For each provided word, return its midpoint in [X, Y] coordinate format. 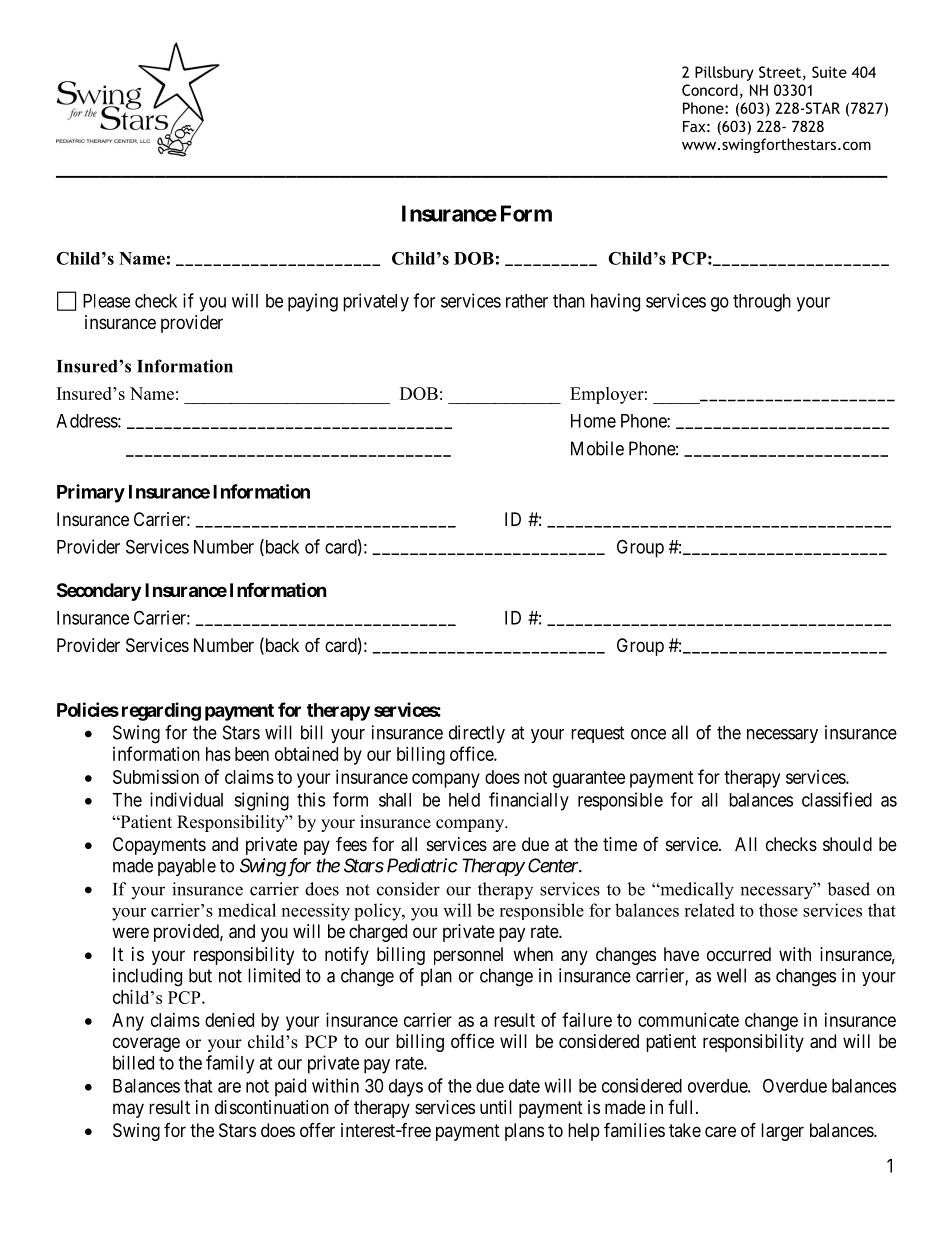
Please [106, 301]
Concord [710, 90]
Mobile [597, 448]
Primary [91, 493]
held [464, 800]
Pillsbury [724, 73]
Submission [156, 777]
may [128, 1110]
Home [593, 421]
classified [837, 799]
